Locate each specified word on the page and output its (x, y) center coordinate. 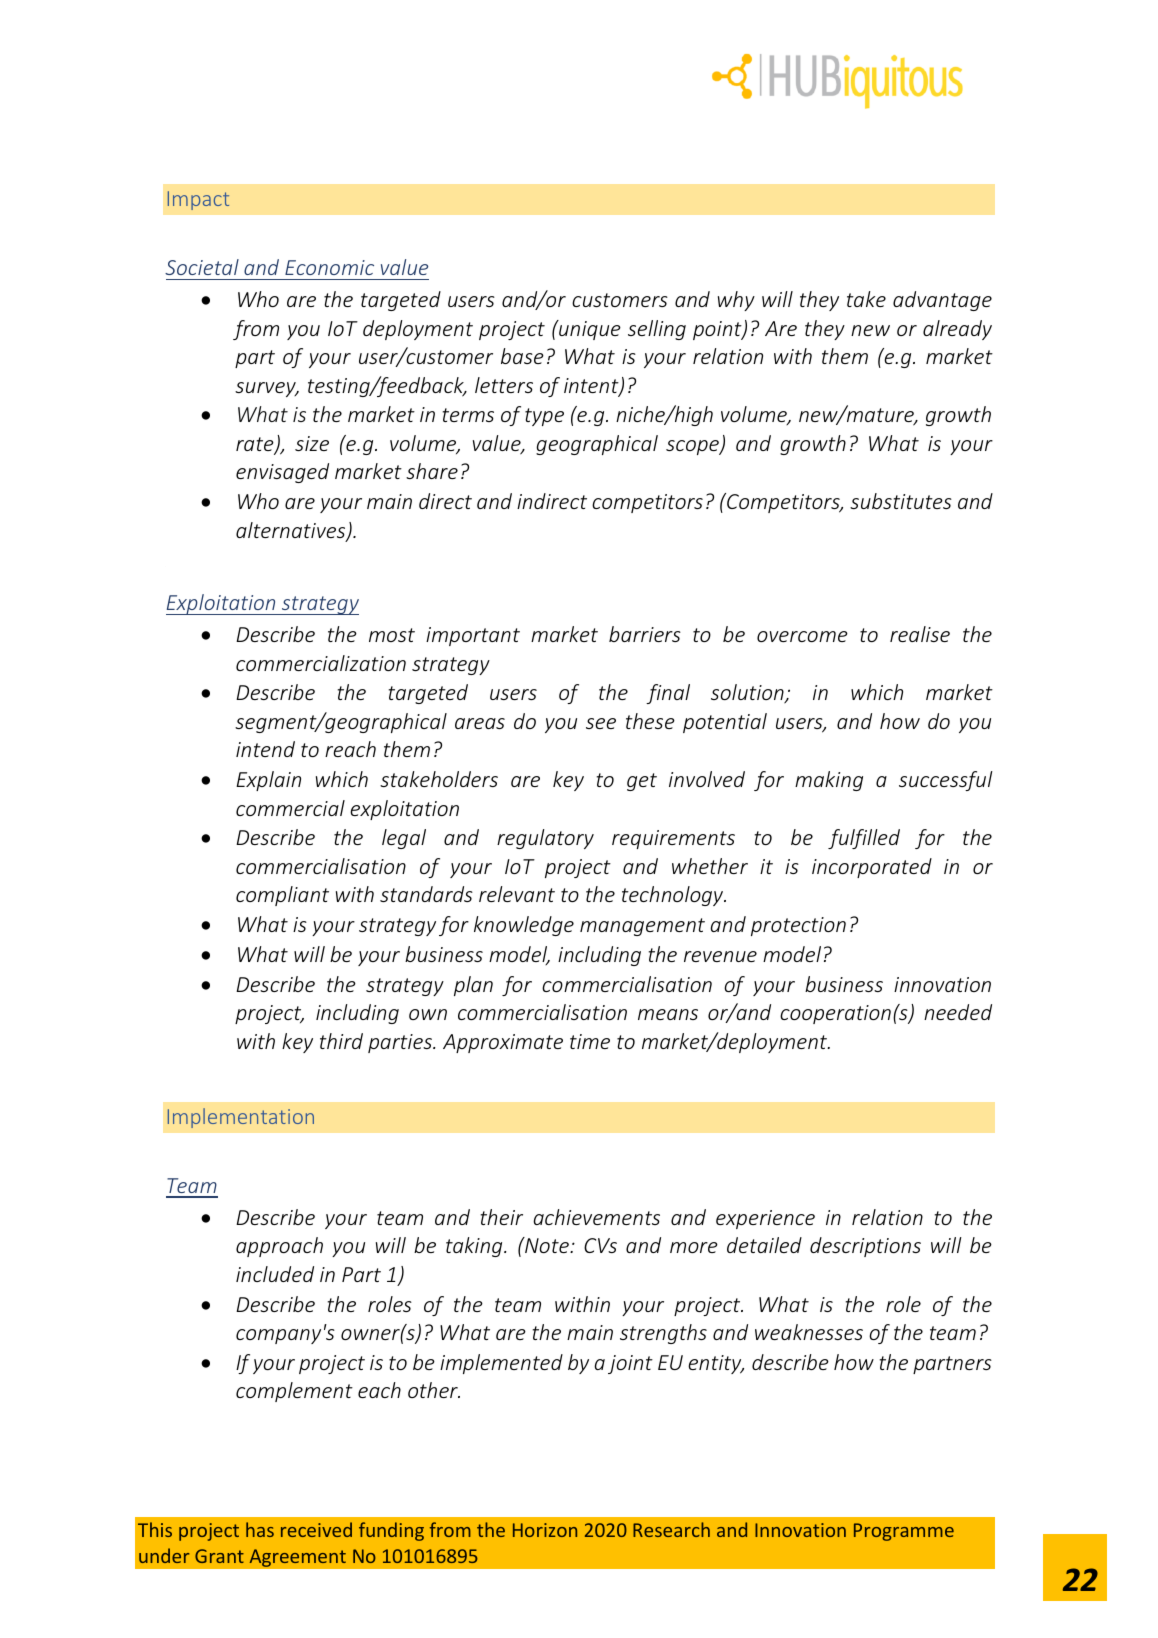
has (260, 1529)
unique (589, 330)
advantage (942, 301)
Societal (202, 267)
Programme (904, 1532)
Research (671, 1529)
